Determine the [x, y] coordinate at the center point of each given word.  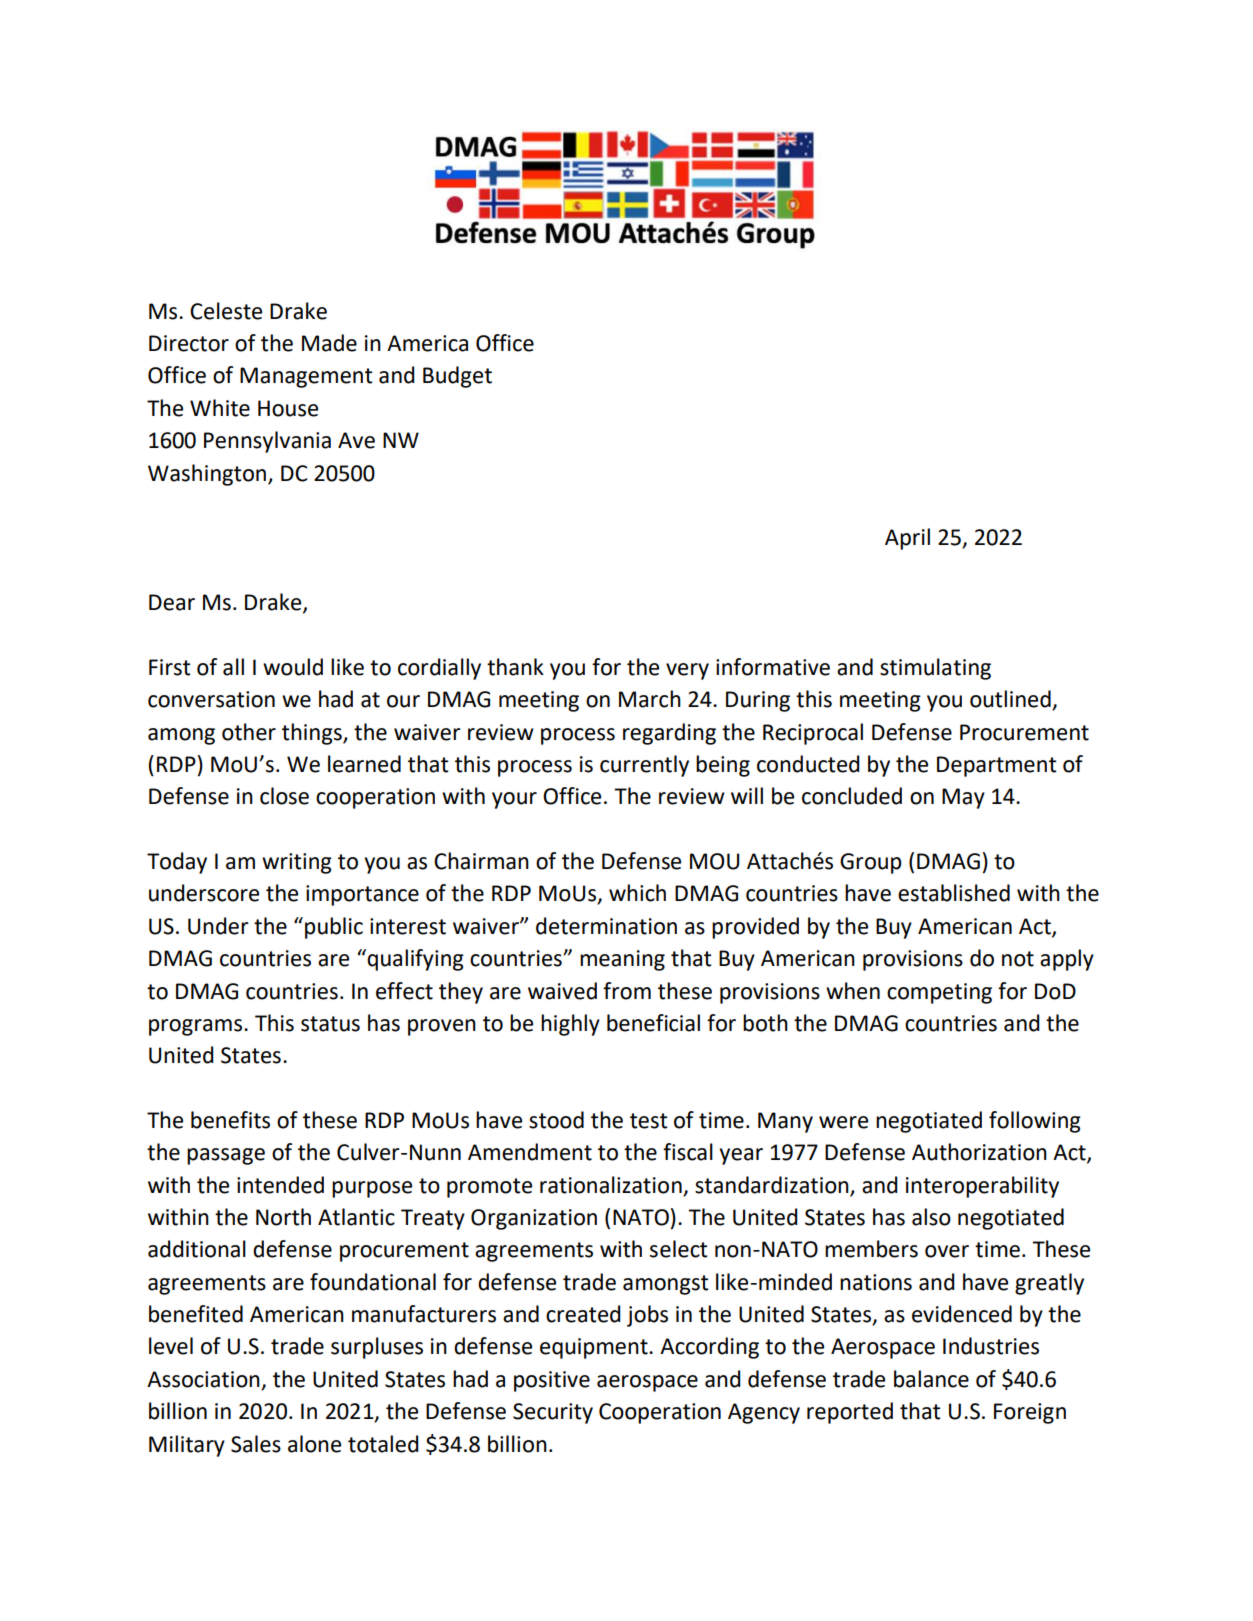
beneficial [653, 1023]
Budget [457, 377]
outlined [1010, 699]
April [907, 539]
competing [939, 993]
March [650, 699]
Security [553, 1413]
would [293, 667]
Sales [256, 1444]
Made [329, 343]
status [330, 1024]
